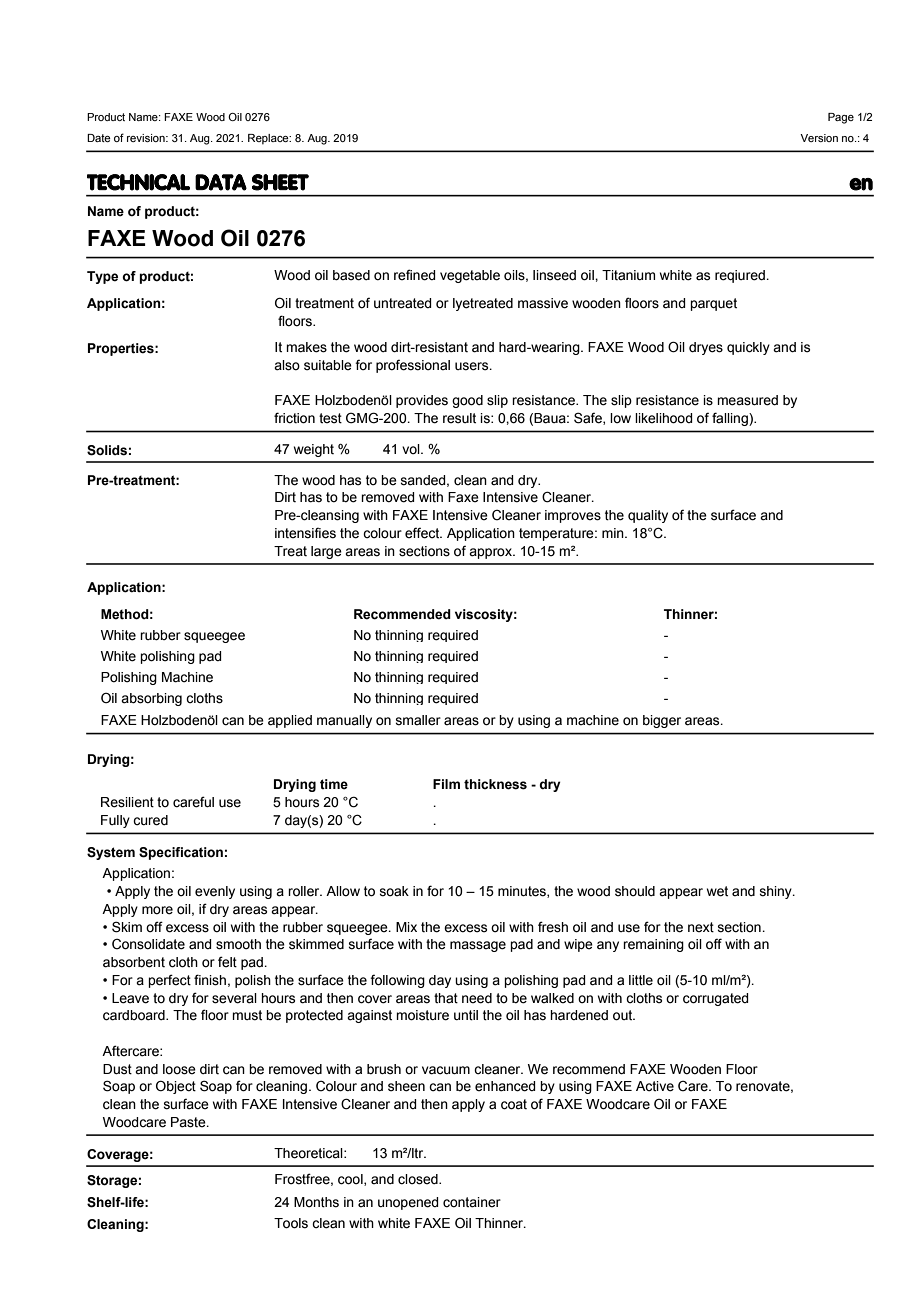 This image has width=924, height=1310. I want to click on absorbing, so click(151, 699).
